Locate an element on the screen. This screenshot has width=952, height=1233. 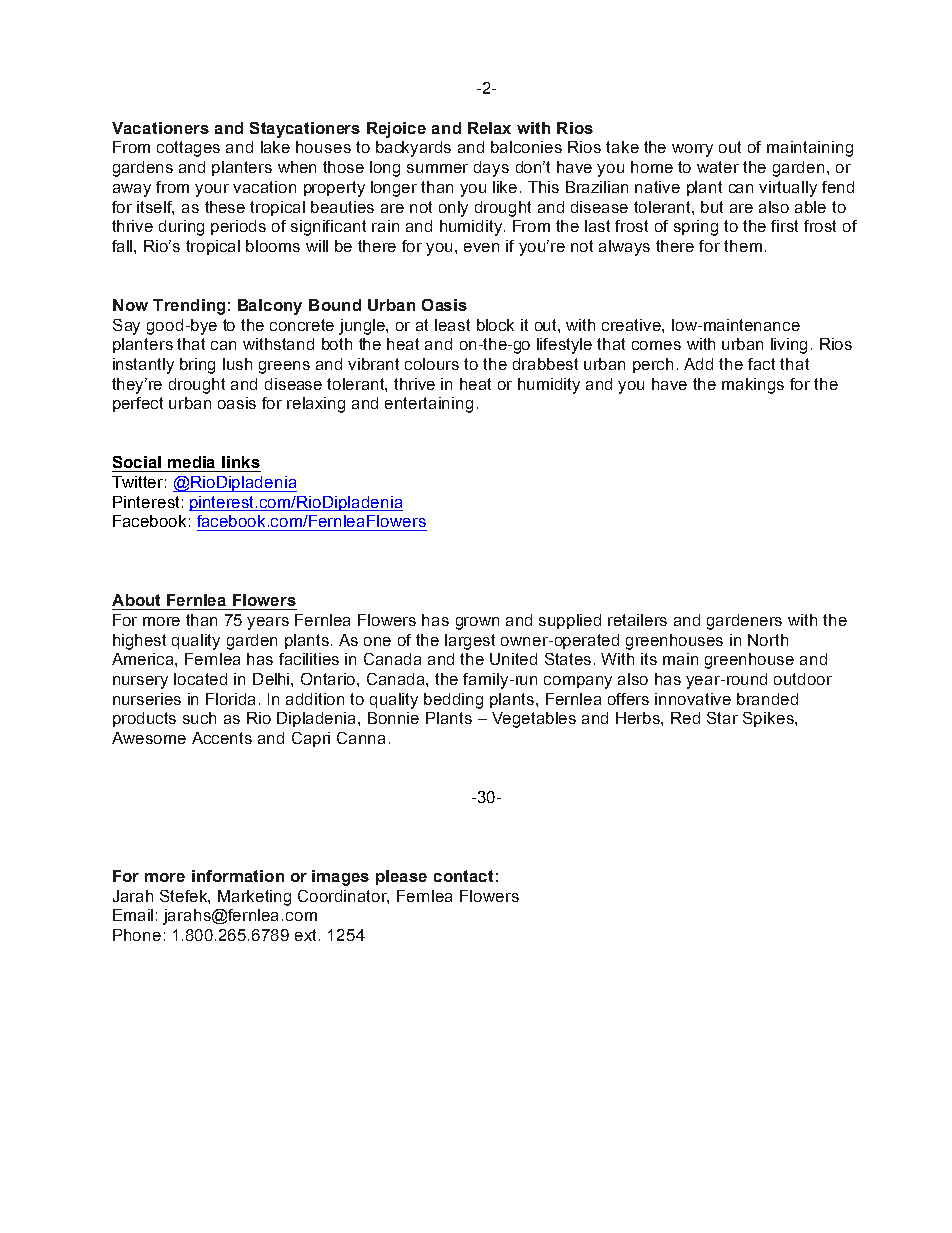
makings is located at coordinates (753, 386).
